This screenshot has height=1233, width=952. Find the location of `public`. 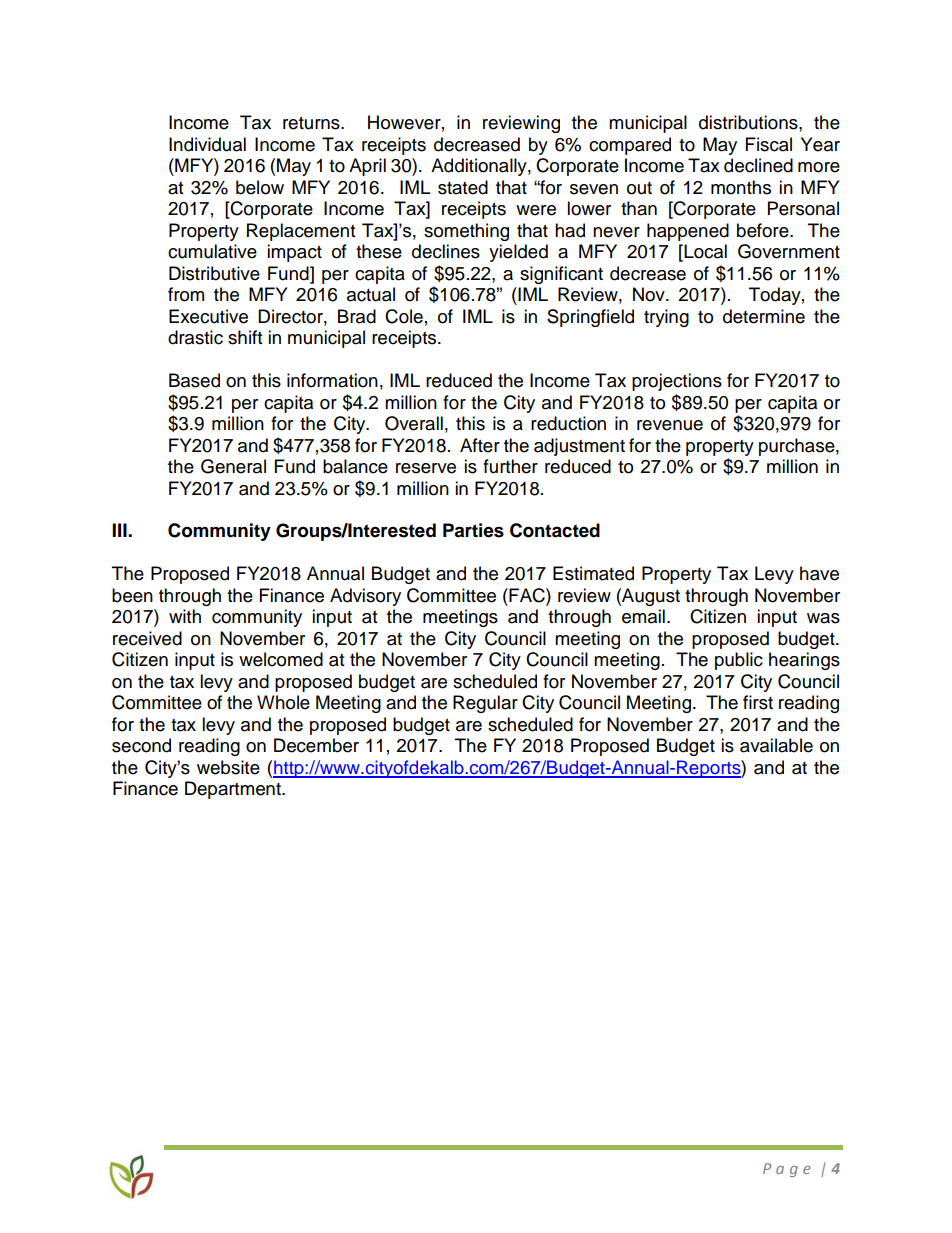

public is located at coordinates (739, 661).
